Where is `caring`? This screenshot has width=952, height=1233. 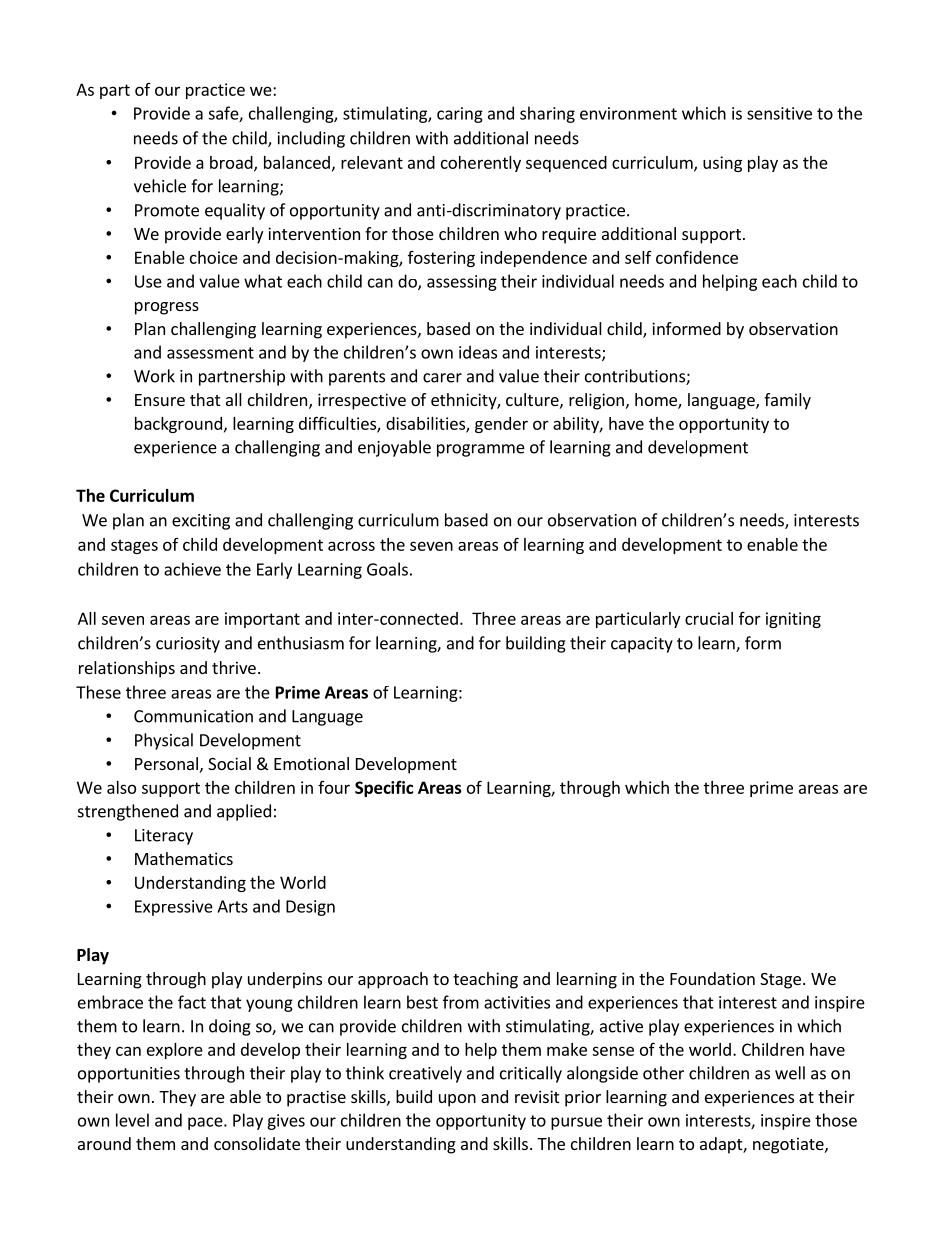 caring is located at coordinates (460, 115).
